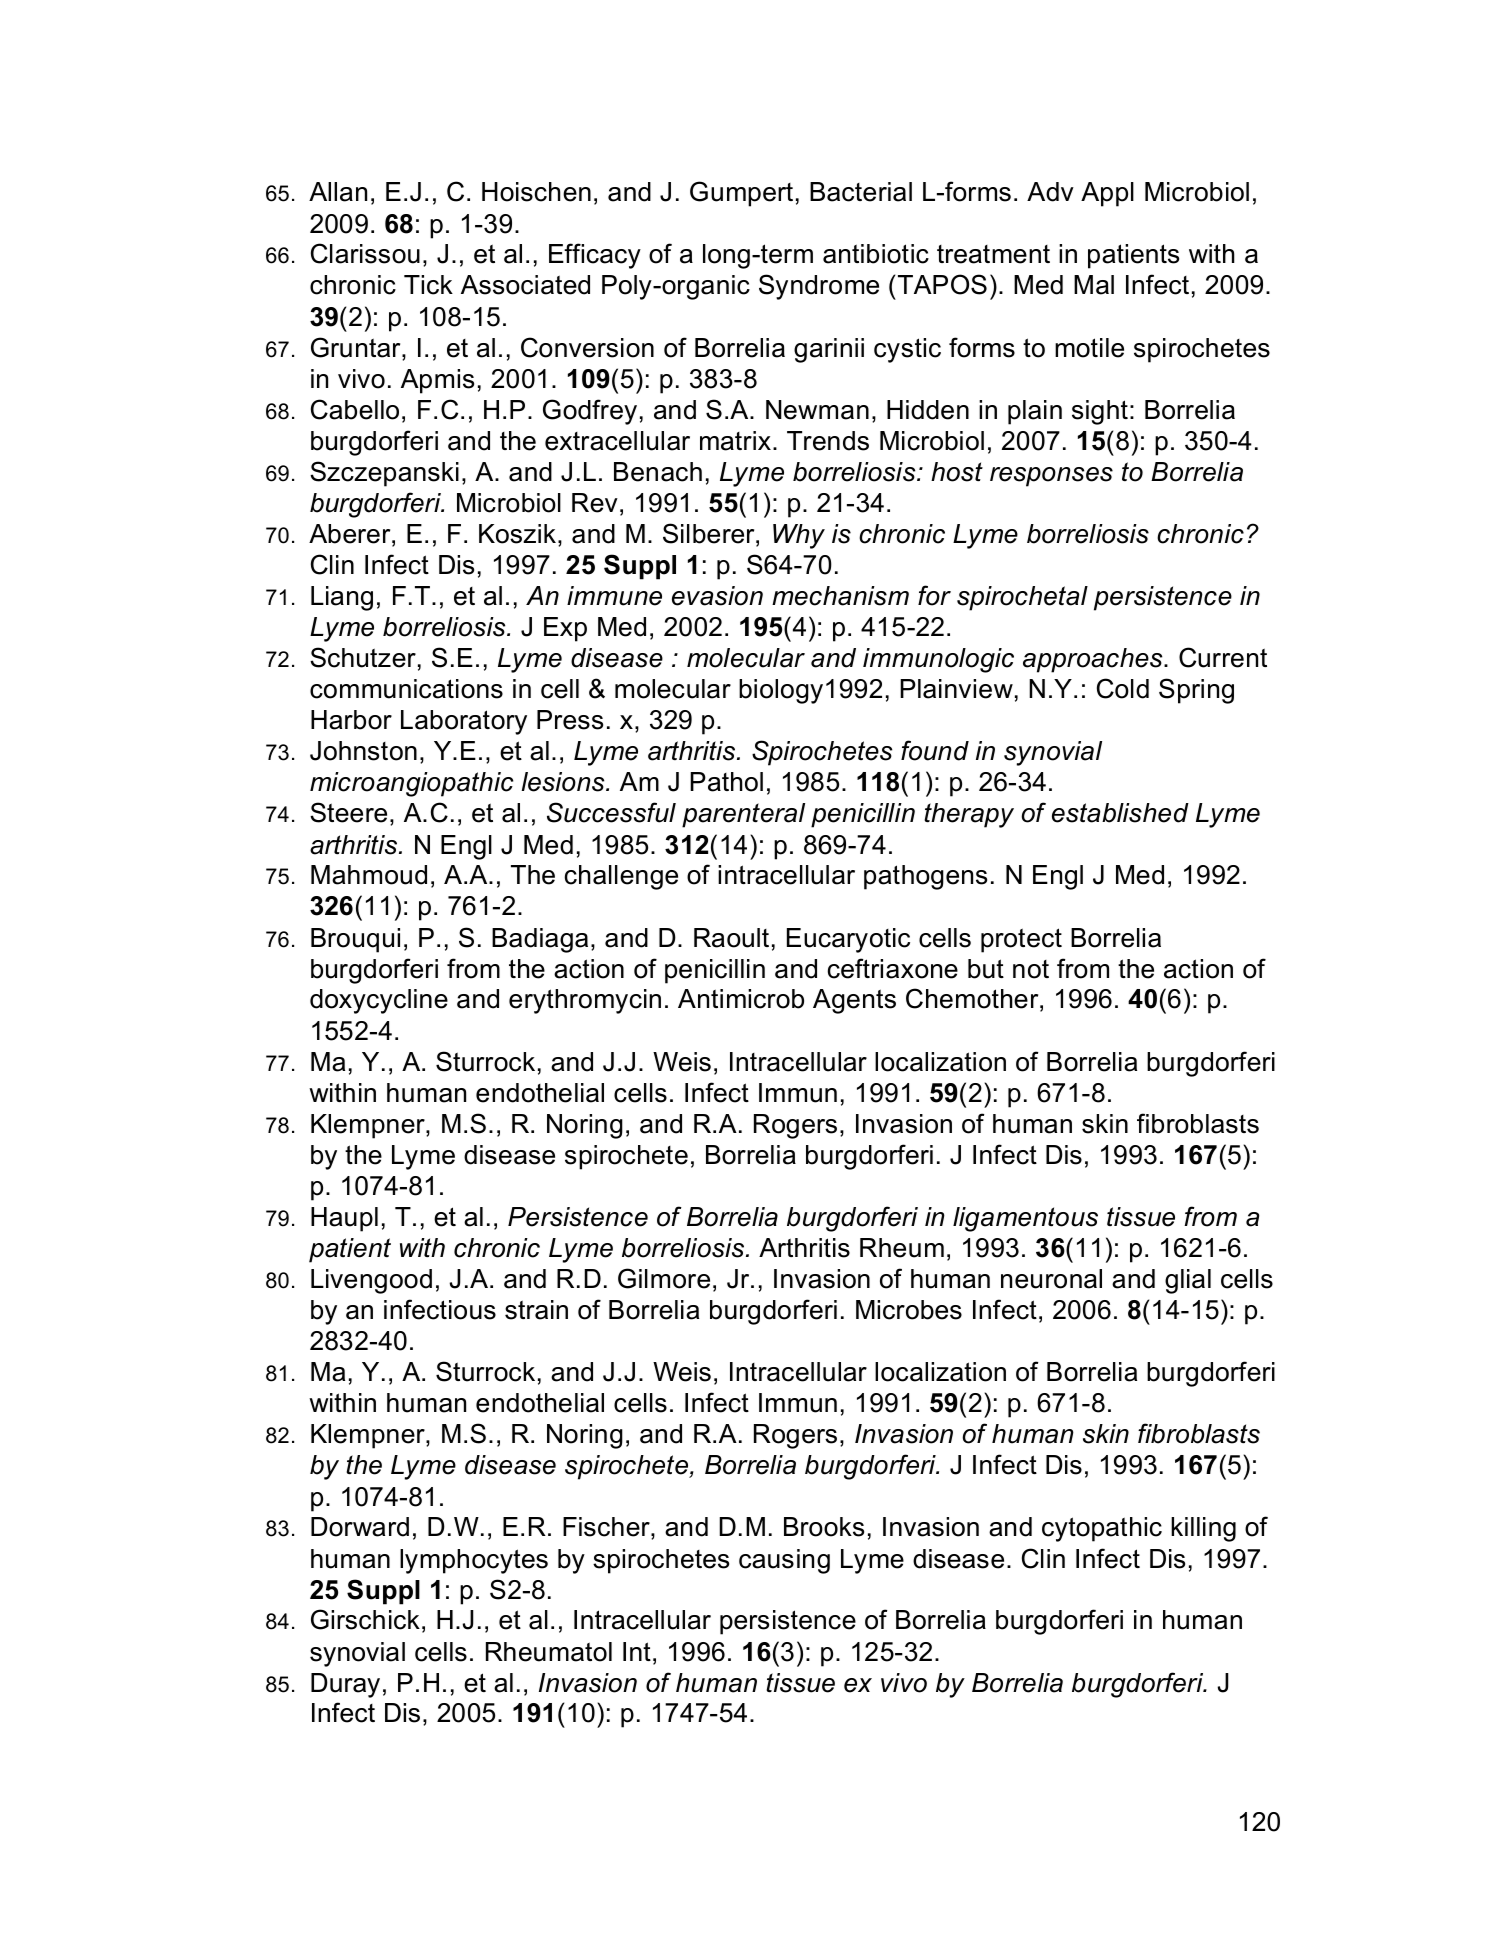  What do you see at coordinates (474, 1561) in the screenshot?
I see `lymphocytes` at bounding box center [474, 1561].
